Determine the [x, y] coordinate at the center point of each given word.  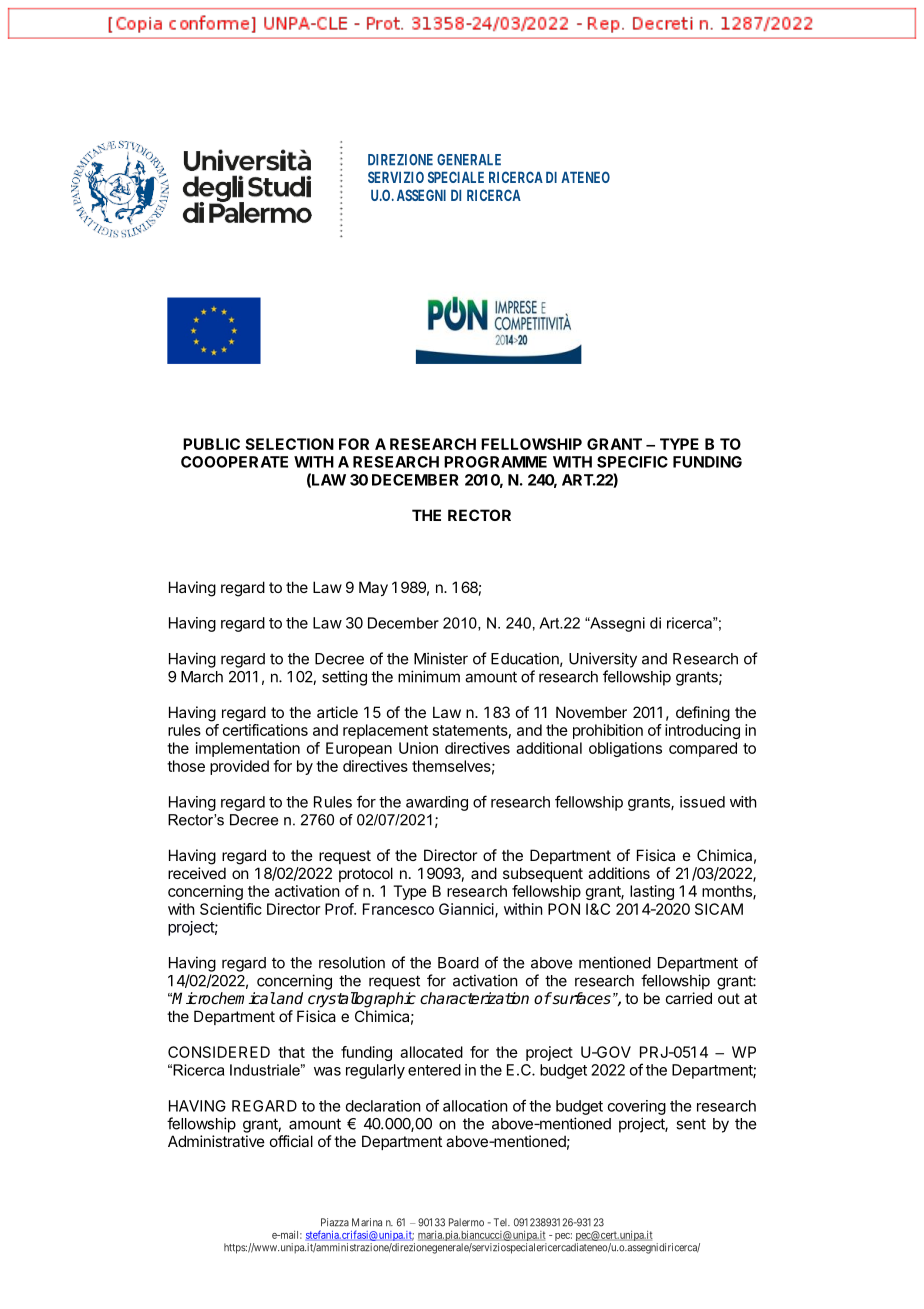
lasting [652, 892]
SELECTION [289, 444]
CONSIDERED [219, 1052]
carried [689, 998]
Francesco [398, 909]
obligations [625, 749]
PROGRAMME [495, 462]
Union [418, 748]
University [603, 660]
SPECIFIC [632, 462]
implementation [248, 749]
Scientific [231, 909]
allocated [431, 1052]
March [202, 677]
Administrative [216, 1141]
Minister [441, 658]
